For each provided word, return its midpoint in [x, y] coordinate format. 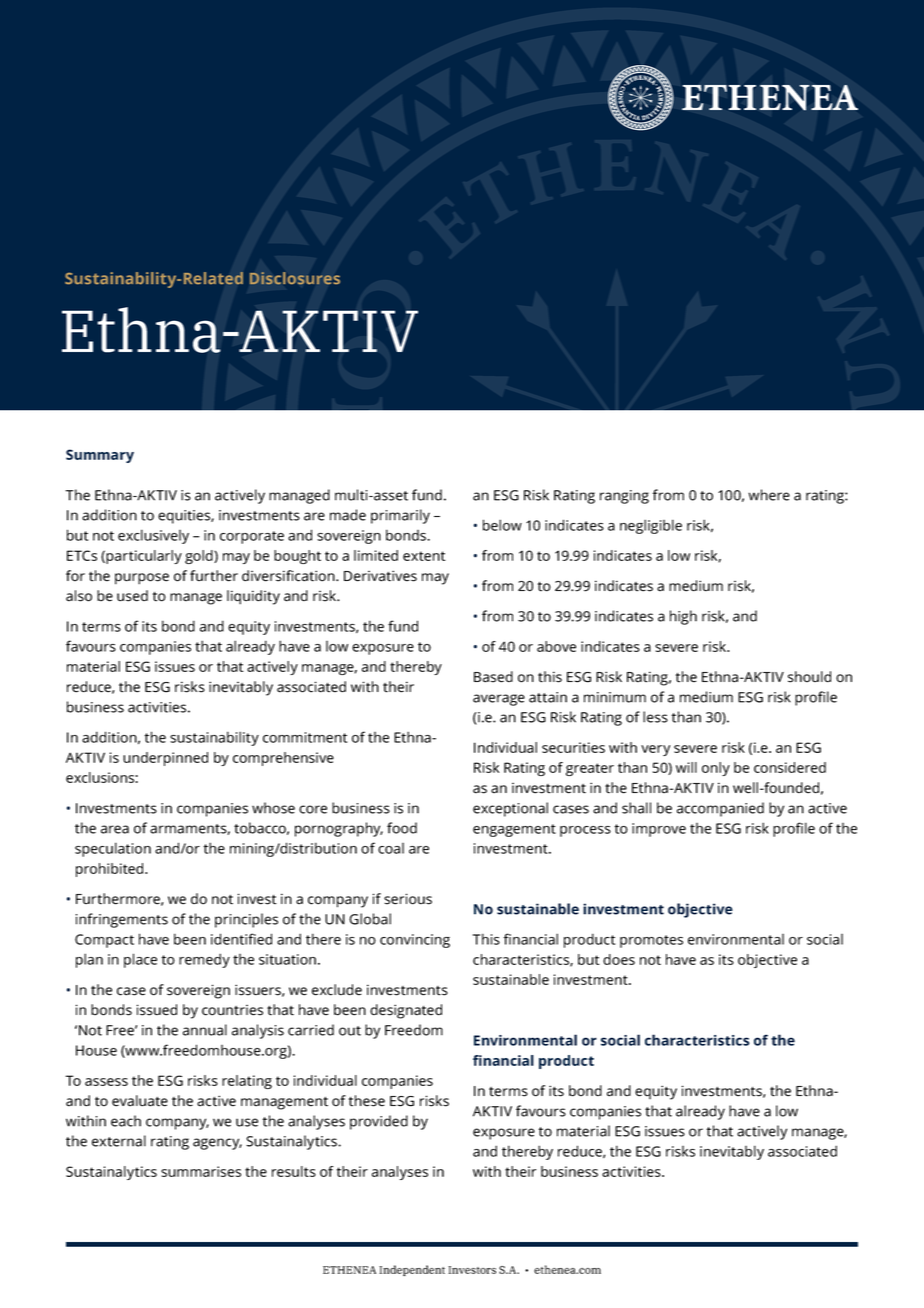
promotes [651, 941]
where [769, 495]
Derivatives [380, 576]
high [683, 617]
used [132, 596]
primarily [400, 516]
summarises [201, 1171]
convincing [415, 941]
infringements [122, 920]
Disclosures [295, 278]
